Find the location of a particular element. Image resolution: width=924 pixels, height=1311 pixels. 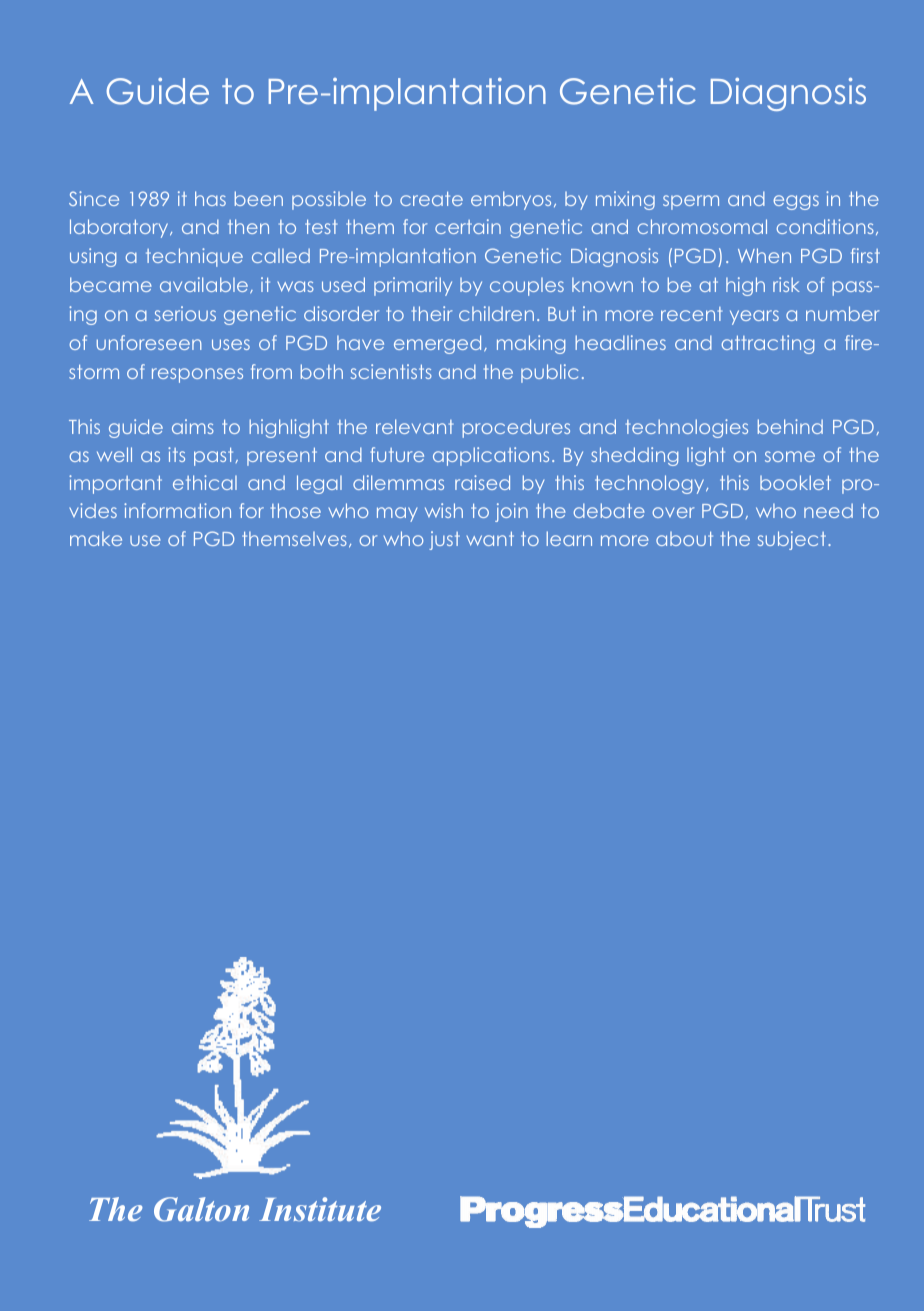

When is located at coordinates (764, 255).
